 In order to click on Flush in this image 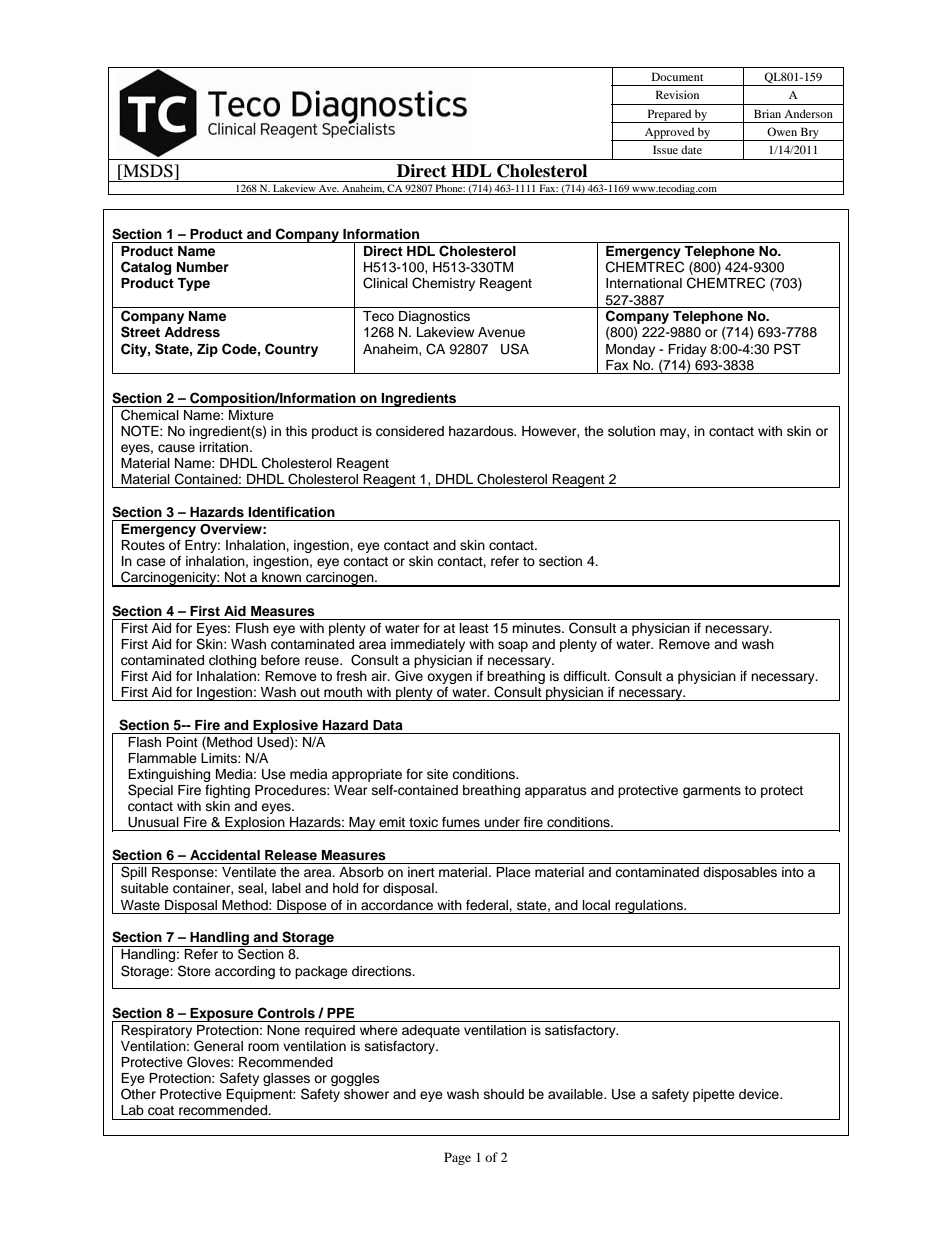, I will do `click(252, 628)`.
